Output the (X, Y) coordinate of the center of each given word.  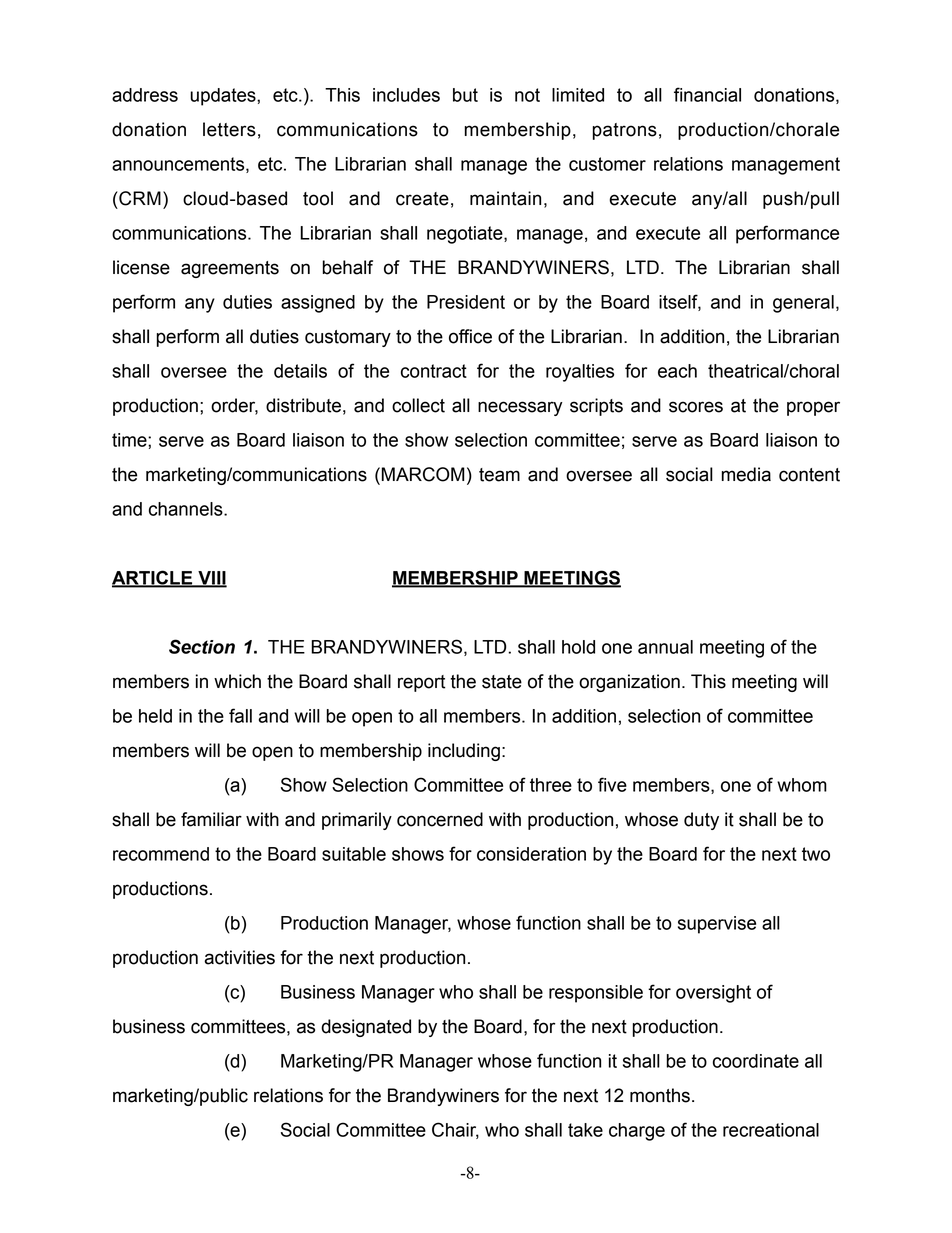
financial (707, 94)
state (502, 682)
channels (187, 509)
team (499, 475)
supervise (717, 925)
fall (240, 715)
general (803, 304)
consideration (531, 854)
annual (665, 647)
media (746, 474)
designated (366, 1028)
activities (239, 957)
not (527, 95)
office (470, 336)
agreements (230, 269)
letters (229, 129)
